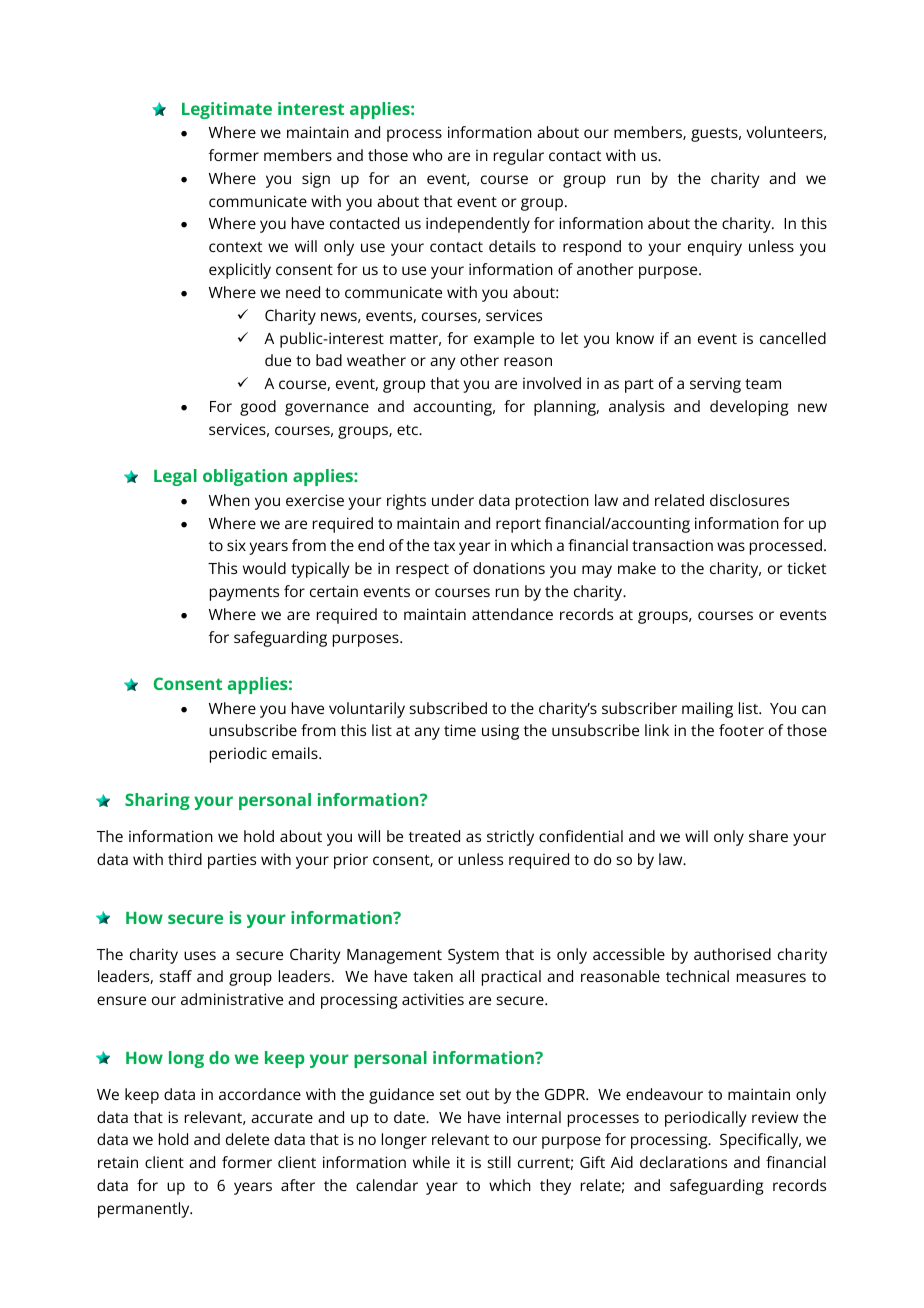 The image size is (924, 1308). What do you see at coordinates (715, 385) in the page?
I see `serving` at bounding box center [715, 385].
